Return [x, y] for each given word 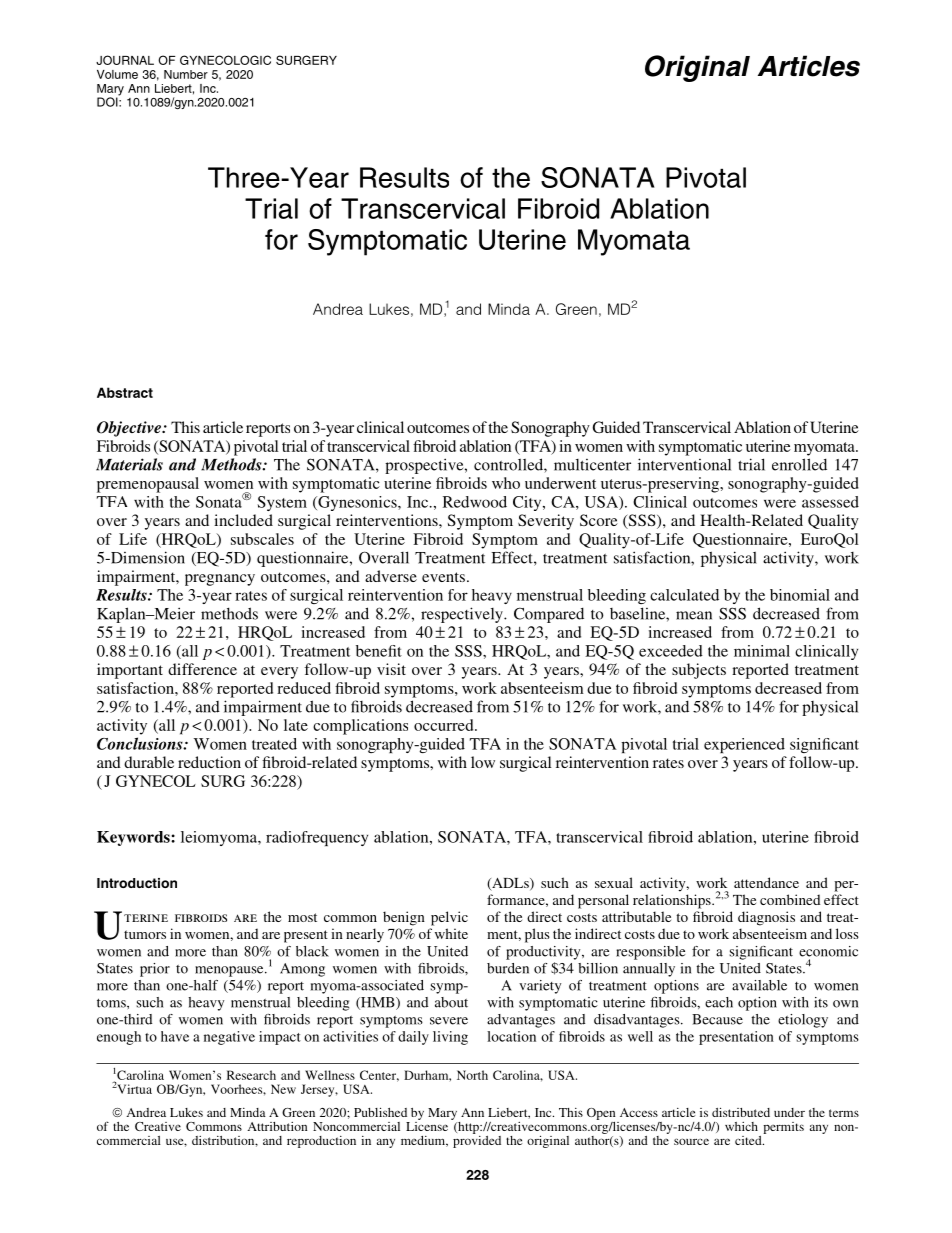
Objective [130, 429]
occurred [445, 725]
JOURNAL [125, 60]
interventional [684, 464]
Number [186, 74]
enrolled [799, 464]
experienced [744, 745]
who [506, 483]
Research [251, 1075]
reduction [209, 762]
